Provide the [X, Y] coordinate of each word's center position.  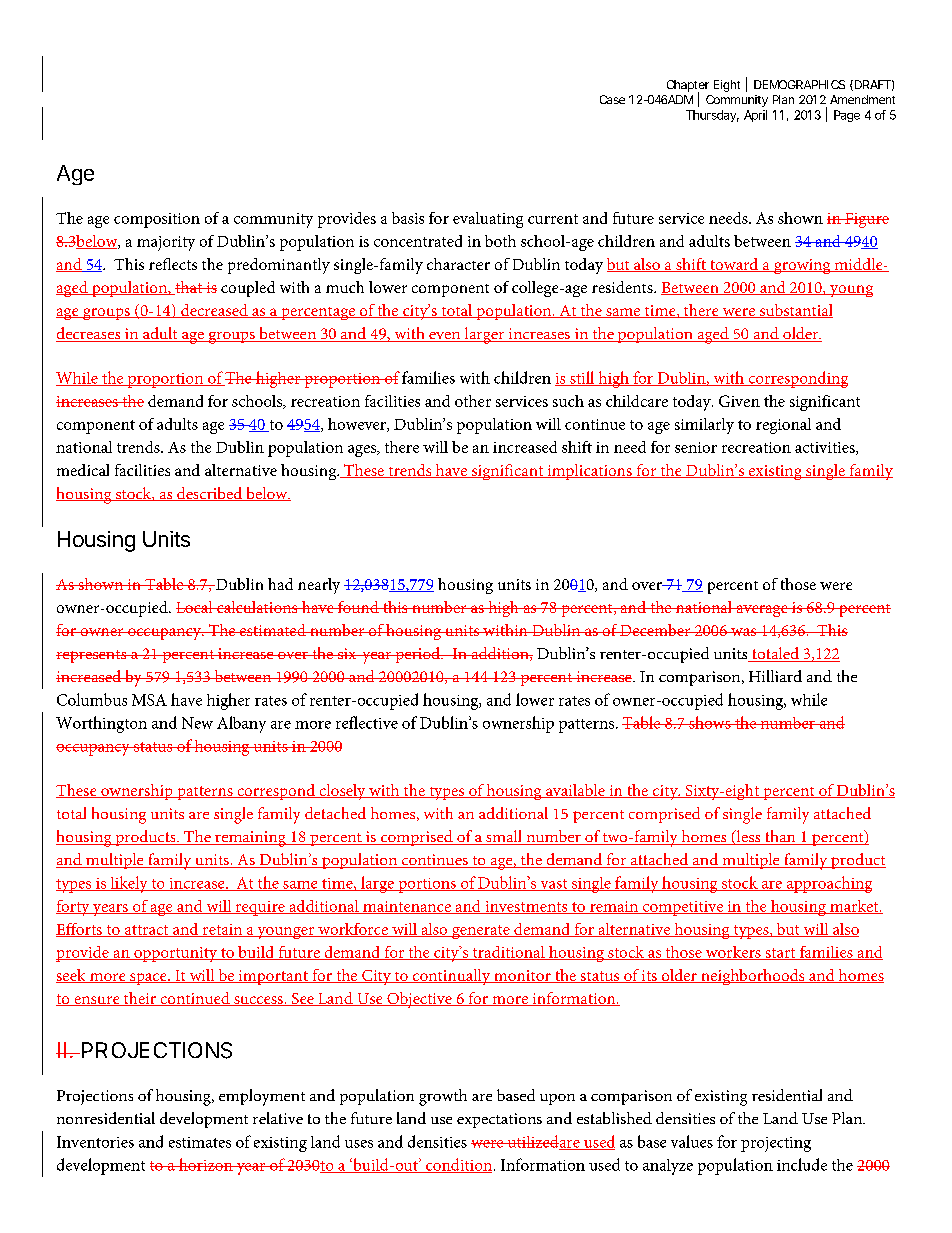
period [417, 655]
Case [612, 99]
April [755, 116]
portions [427, 885]
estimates [200, 1142]
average [762, 611]
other [473, 401]
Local [195, 607]
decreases [89, 334]
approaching [828, 884]
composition [157, 220]
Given [739, 401]
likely [129, 884]
